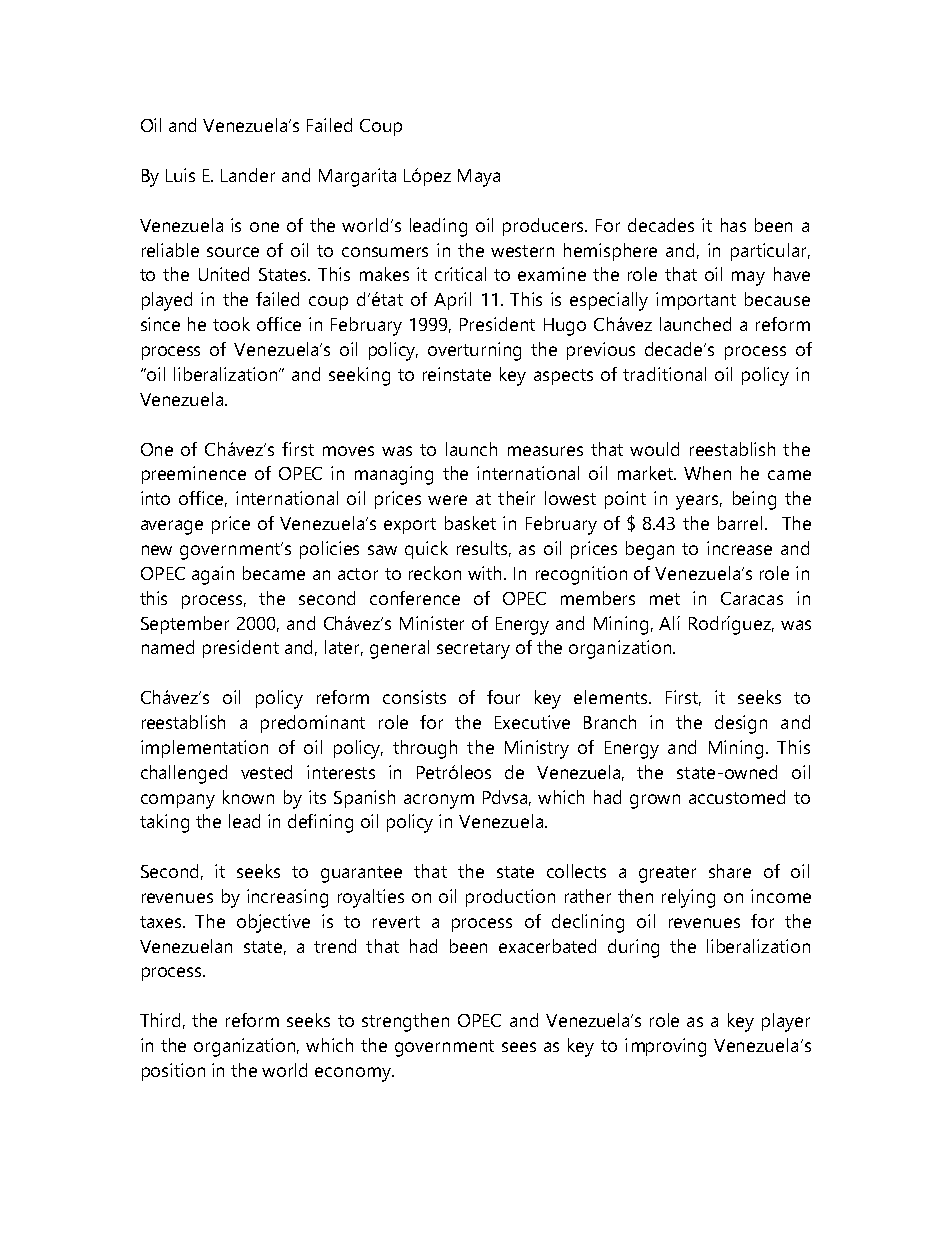  What do you see at coordinates (248, 175) in the screenshot?
I see `Lander` at bounding box center [248, 175].
